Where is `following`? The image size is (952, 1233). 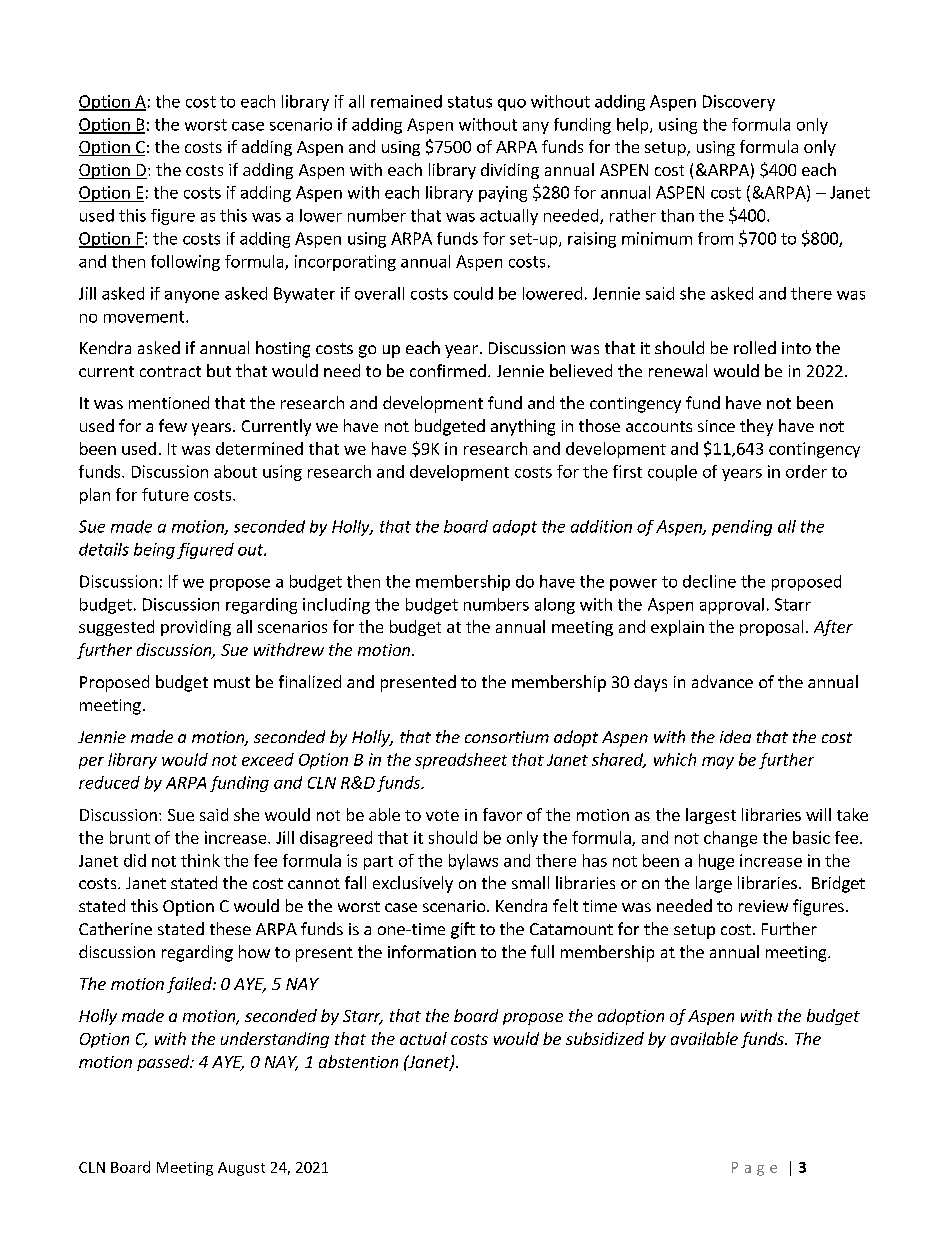 following is located at coordinates (185, 263).
